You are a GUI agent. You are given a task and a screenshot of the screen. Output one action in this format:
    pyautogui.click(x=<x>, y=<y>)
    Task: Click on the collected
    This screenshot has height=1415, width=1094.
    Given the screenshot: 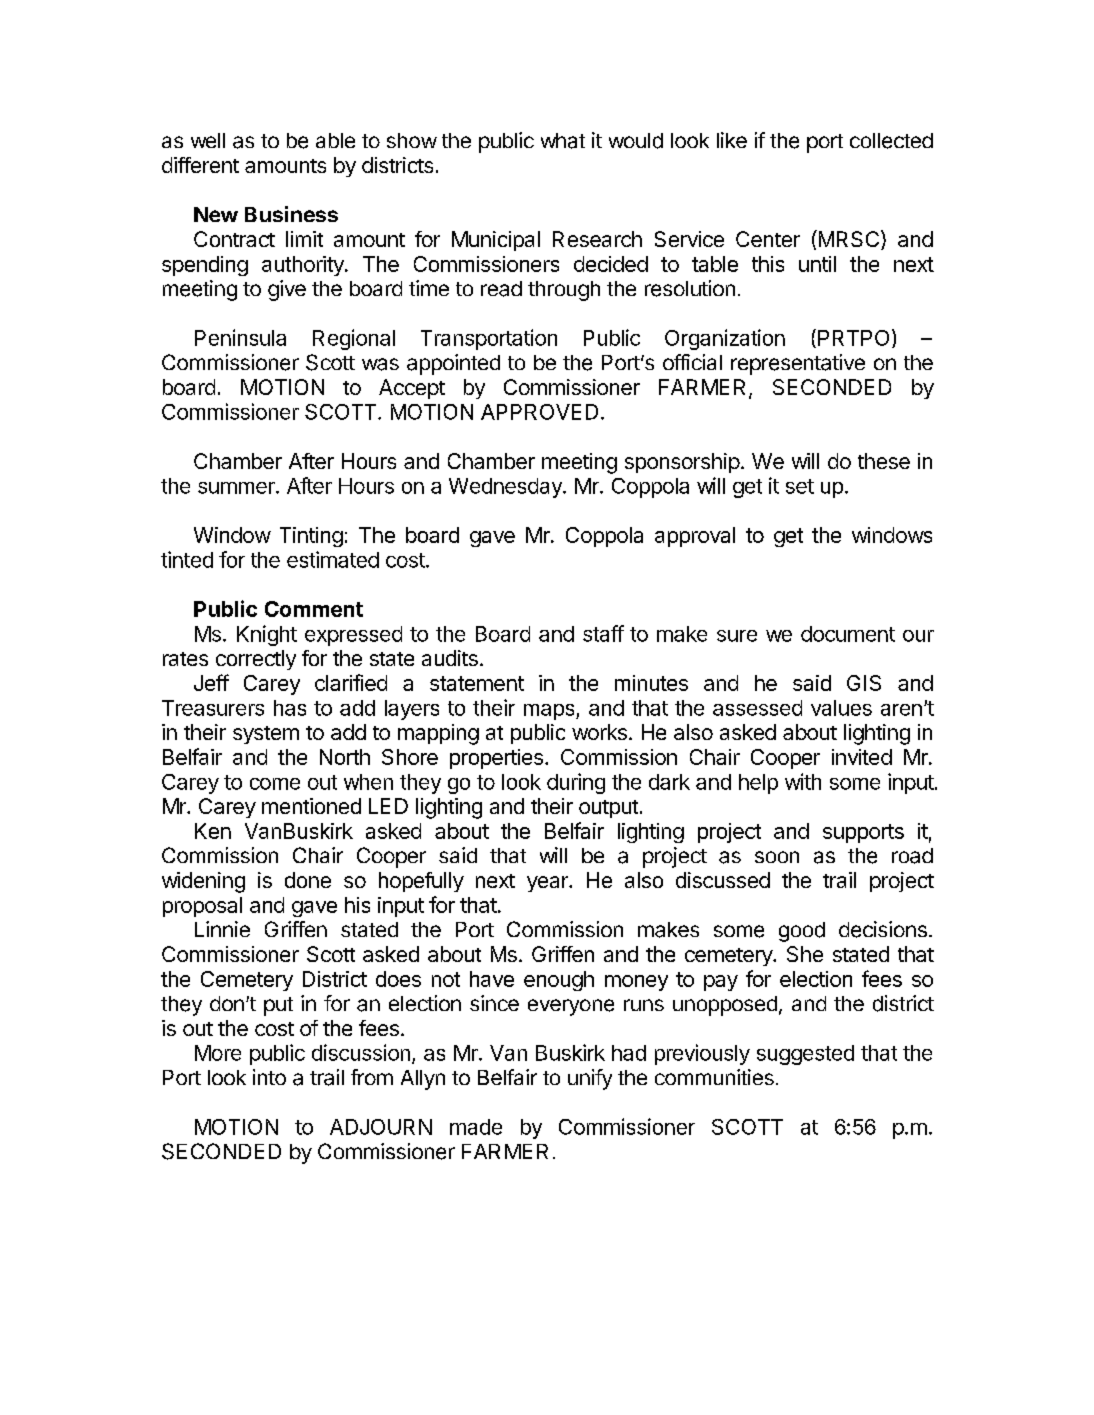 What is the action you would take?
    pyautogui.click(x=891, y=141)
